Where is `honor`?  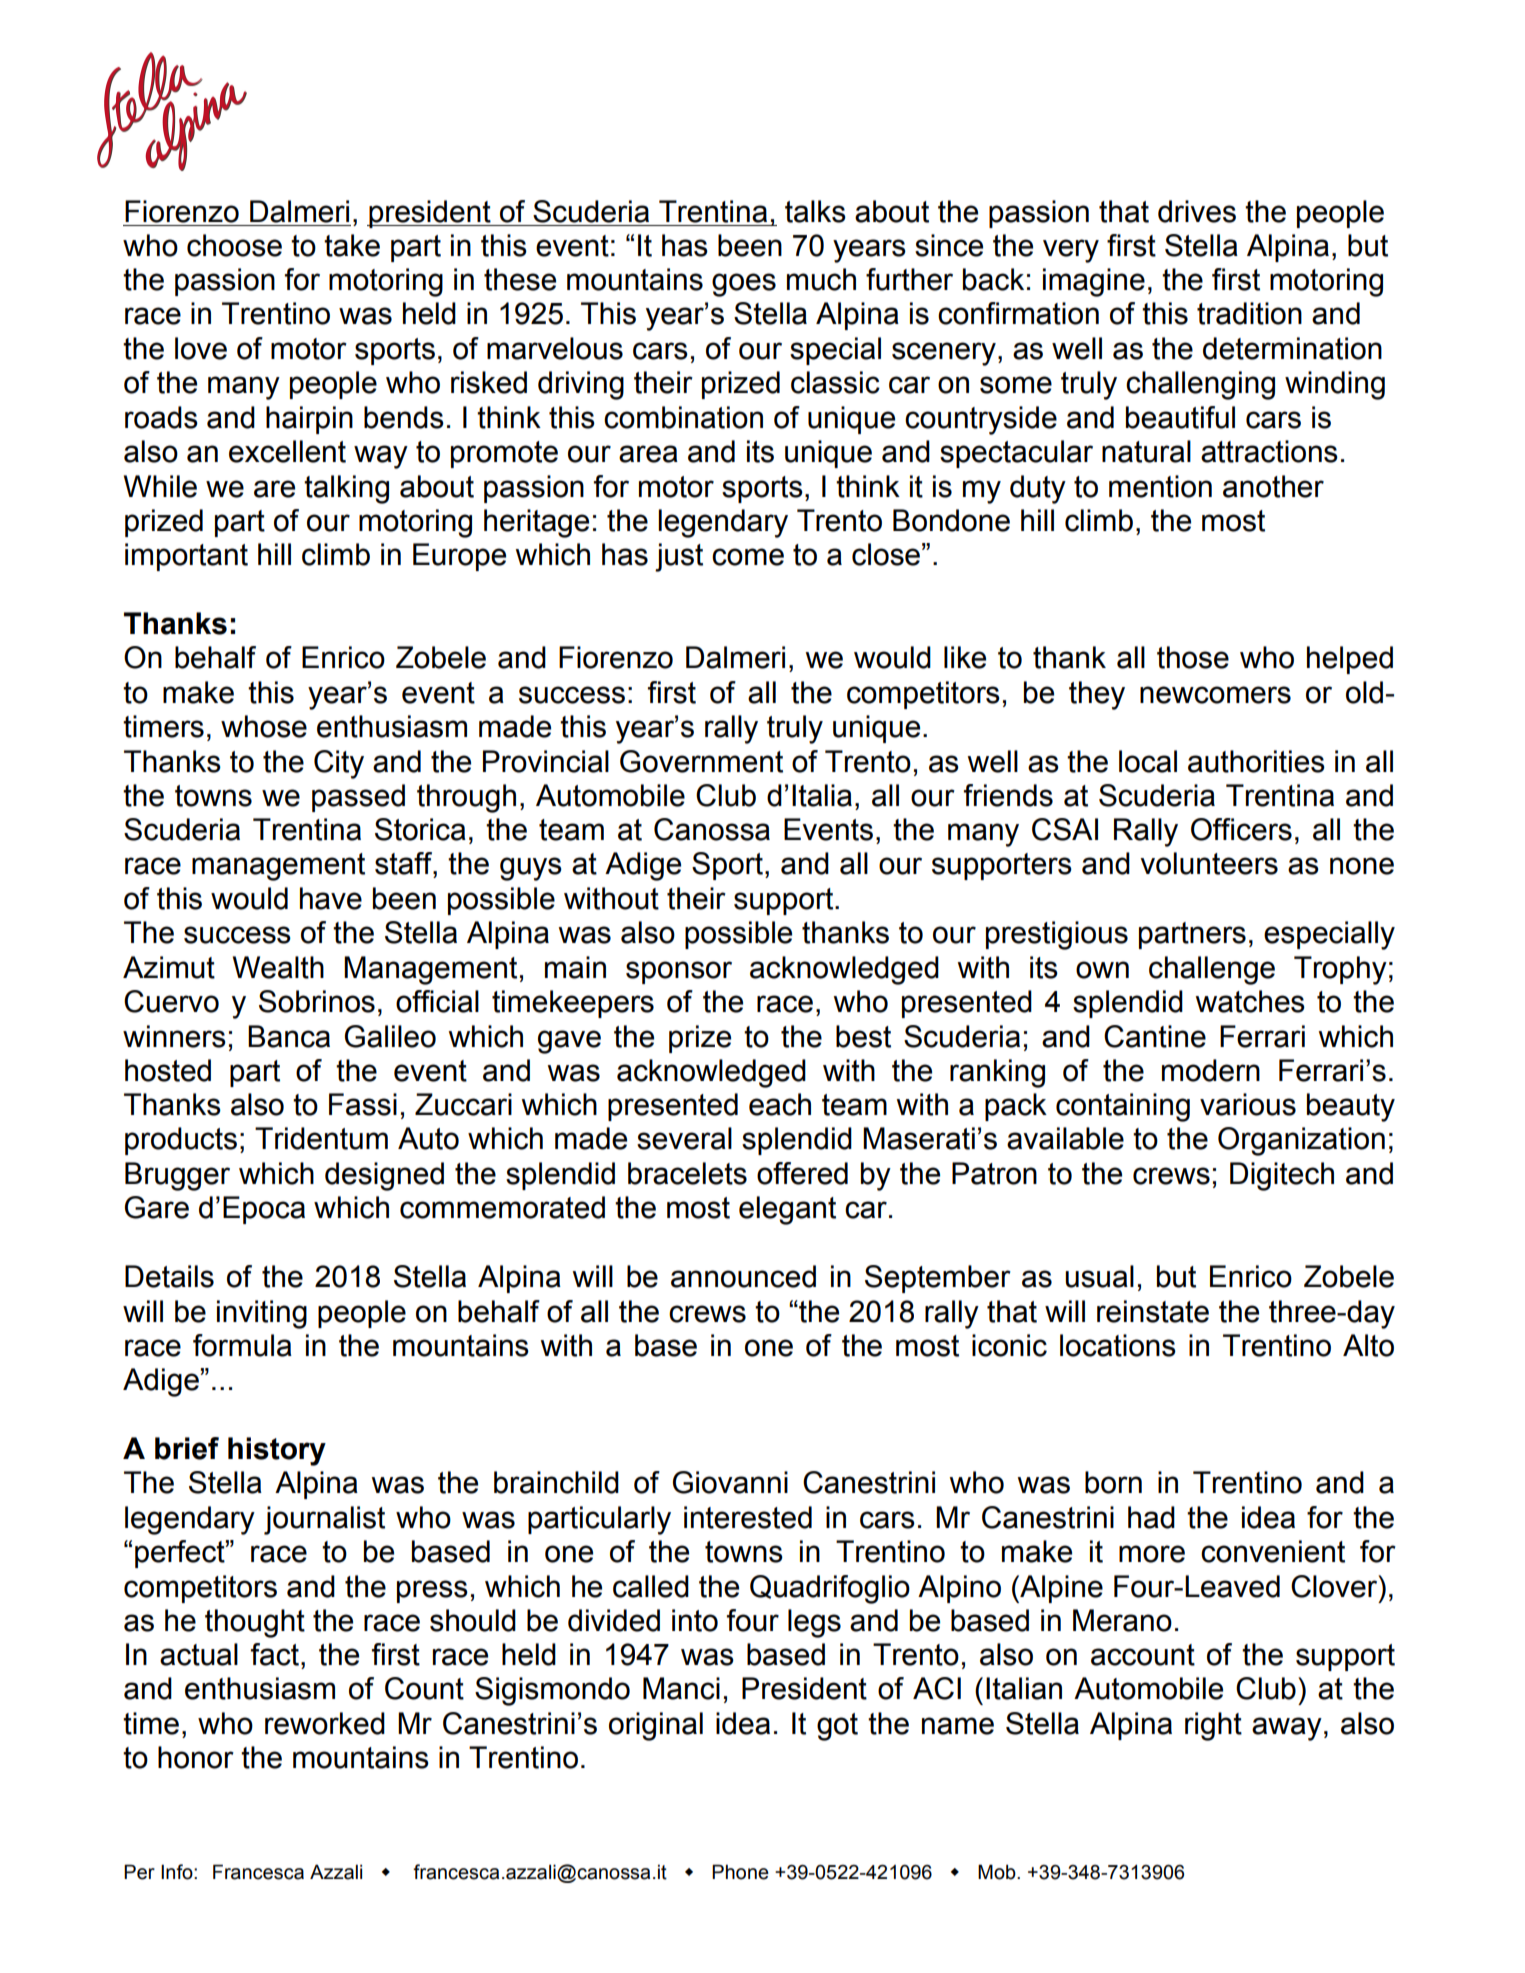
honor is located at coordinates (196, 1757).
